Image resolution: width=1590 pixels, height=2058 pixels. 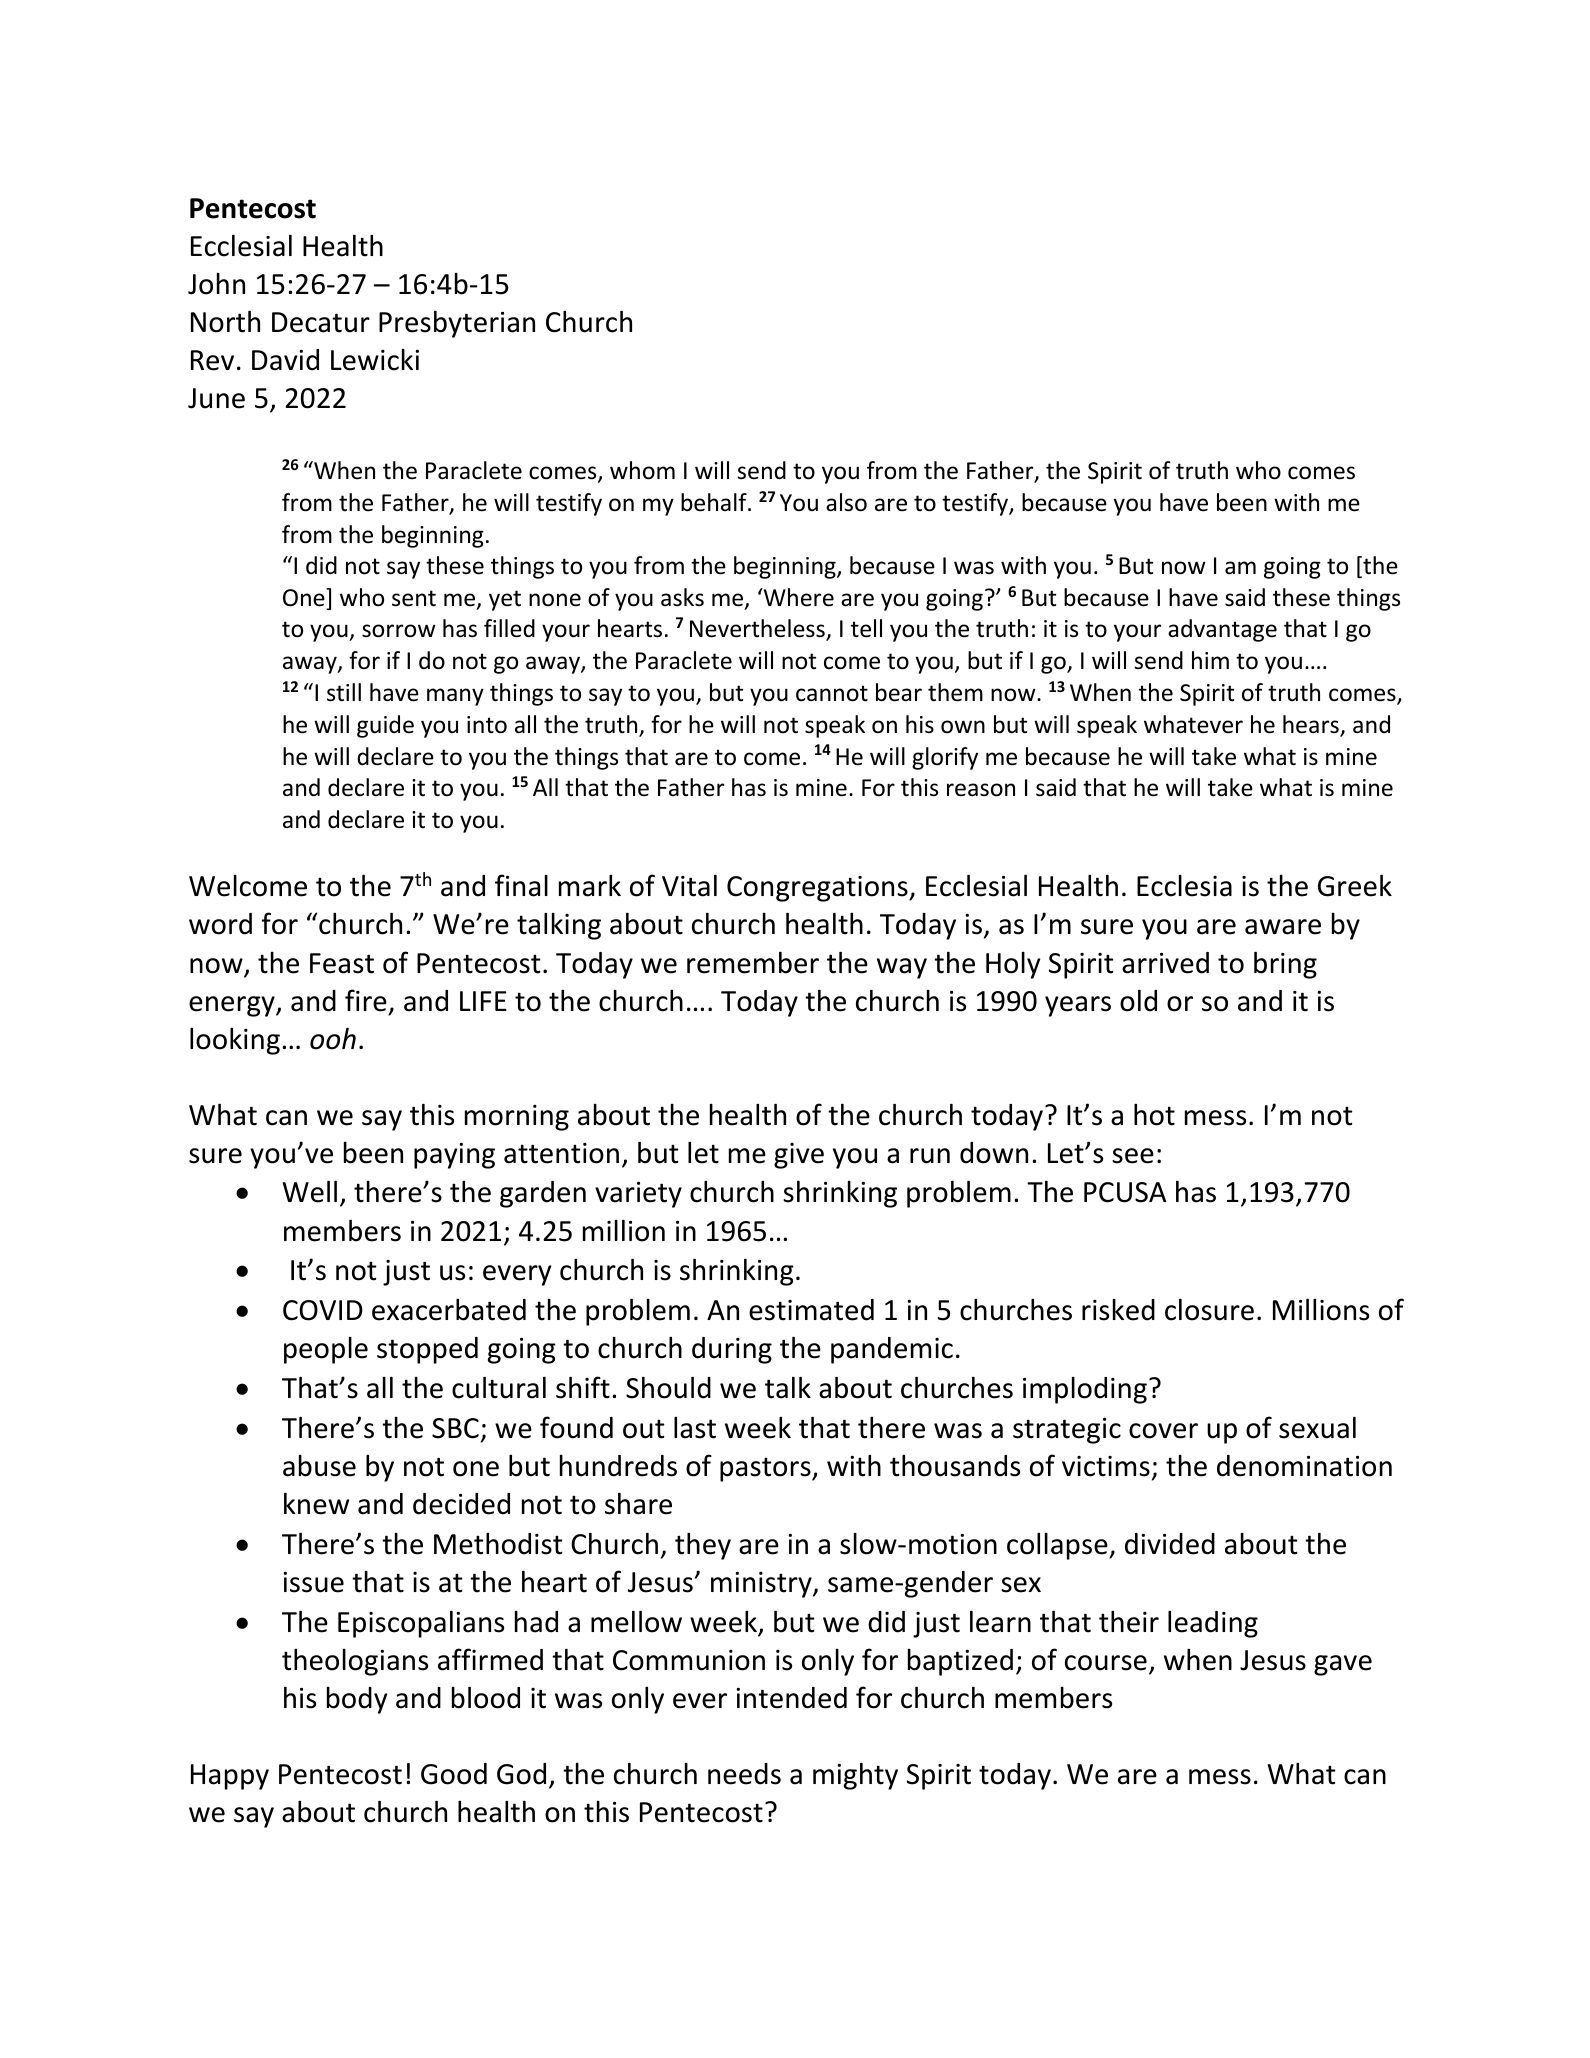 What do you see at coordinates (285, 360) in the screenshot?
I see `David` at bounding box center [285, 360].
